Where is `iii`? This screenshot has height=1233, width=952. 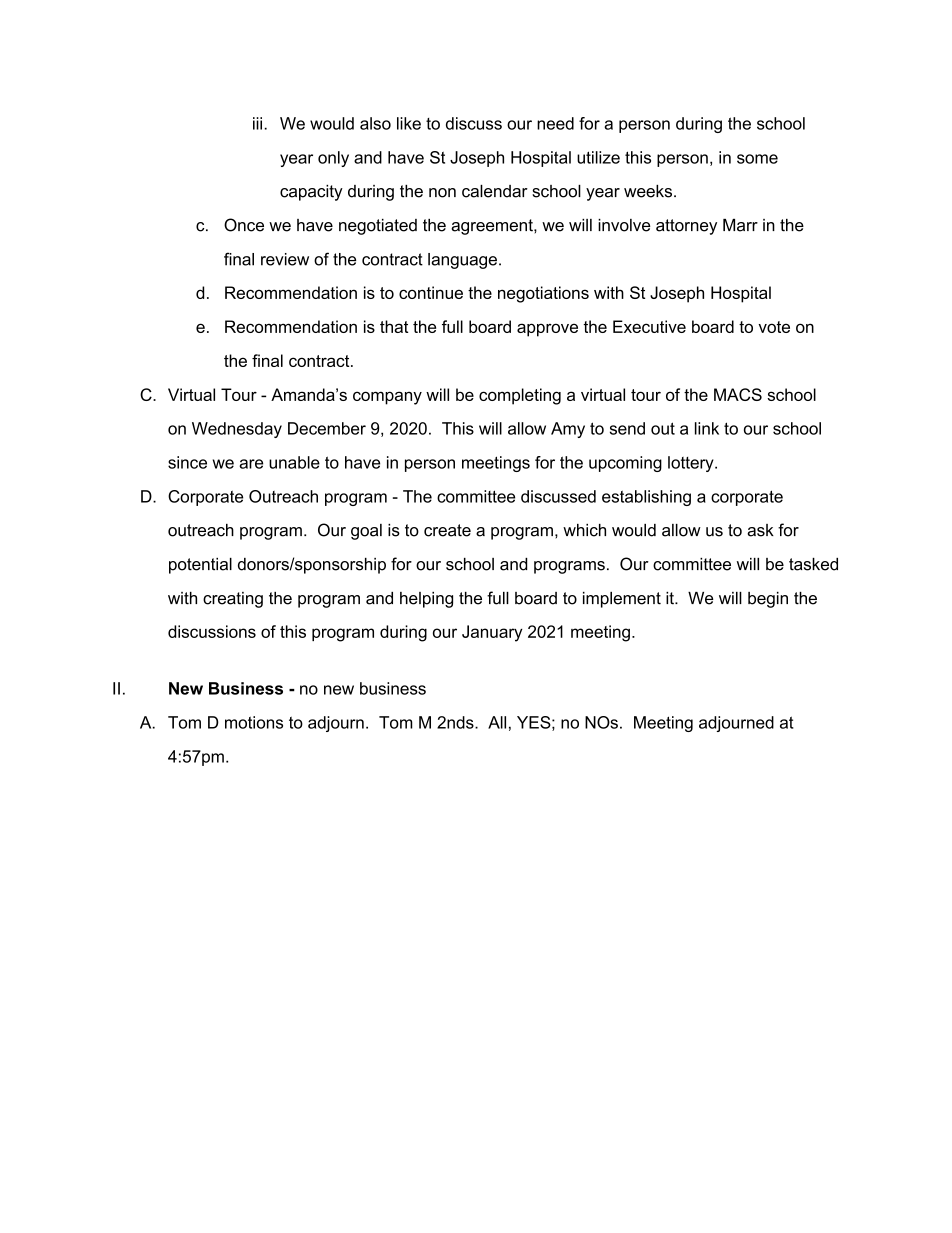
iii is located at coordinates (257, 123).
